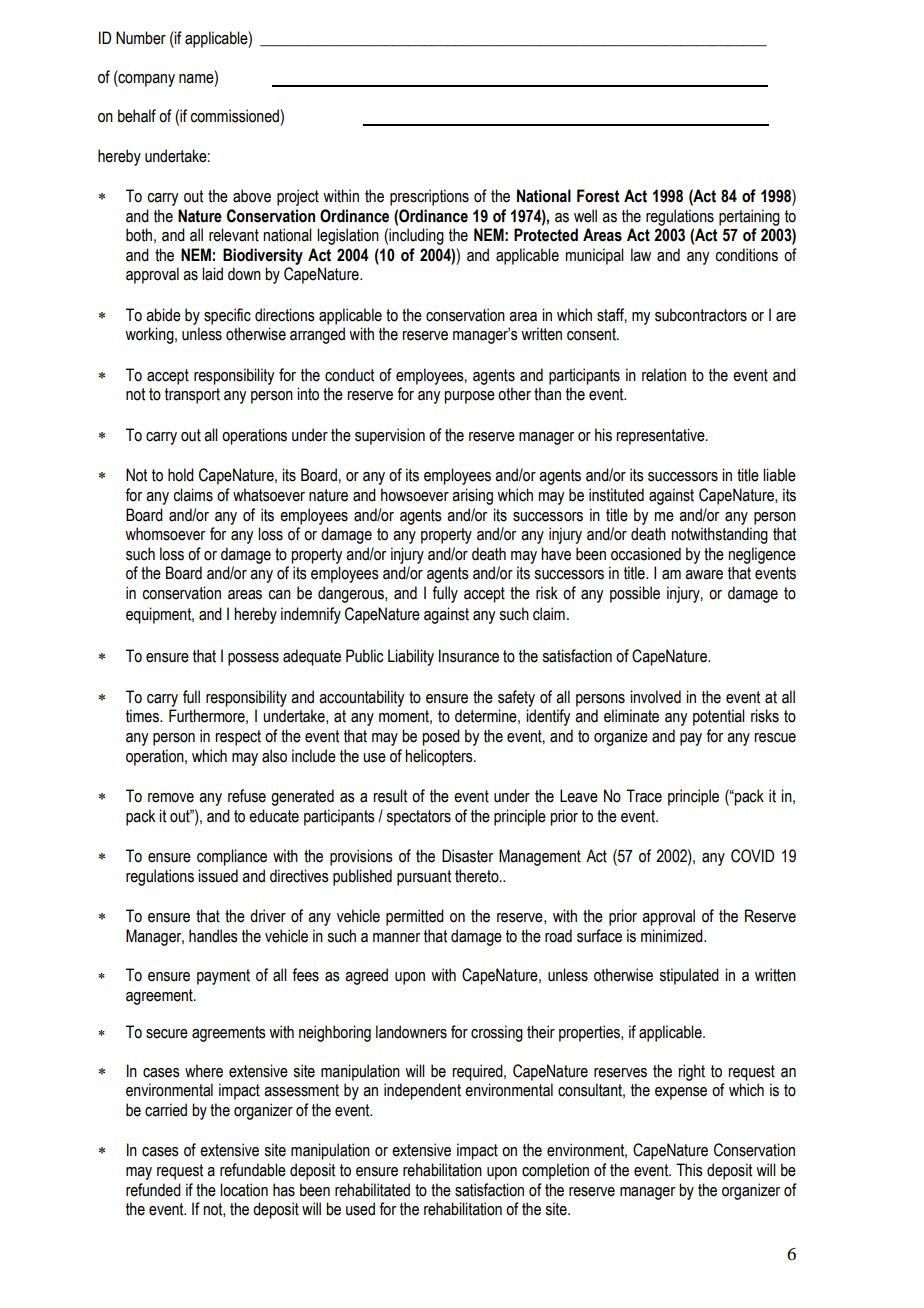 The image size is (924, 1308). I want to click on hold, so click(181, 475).
